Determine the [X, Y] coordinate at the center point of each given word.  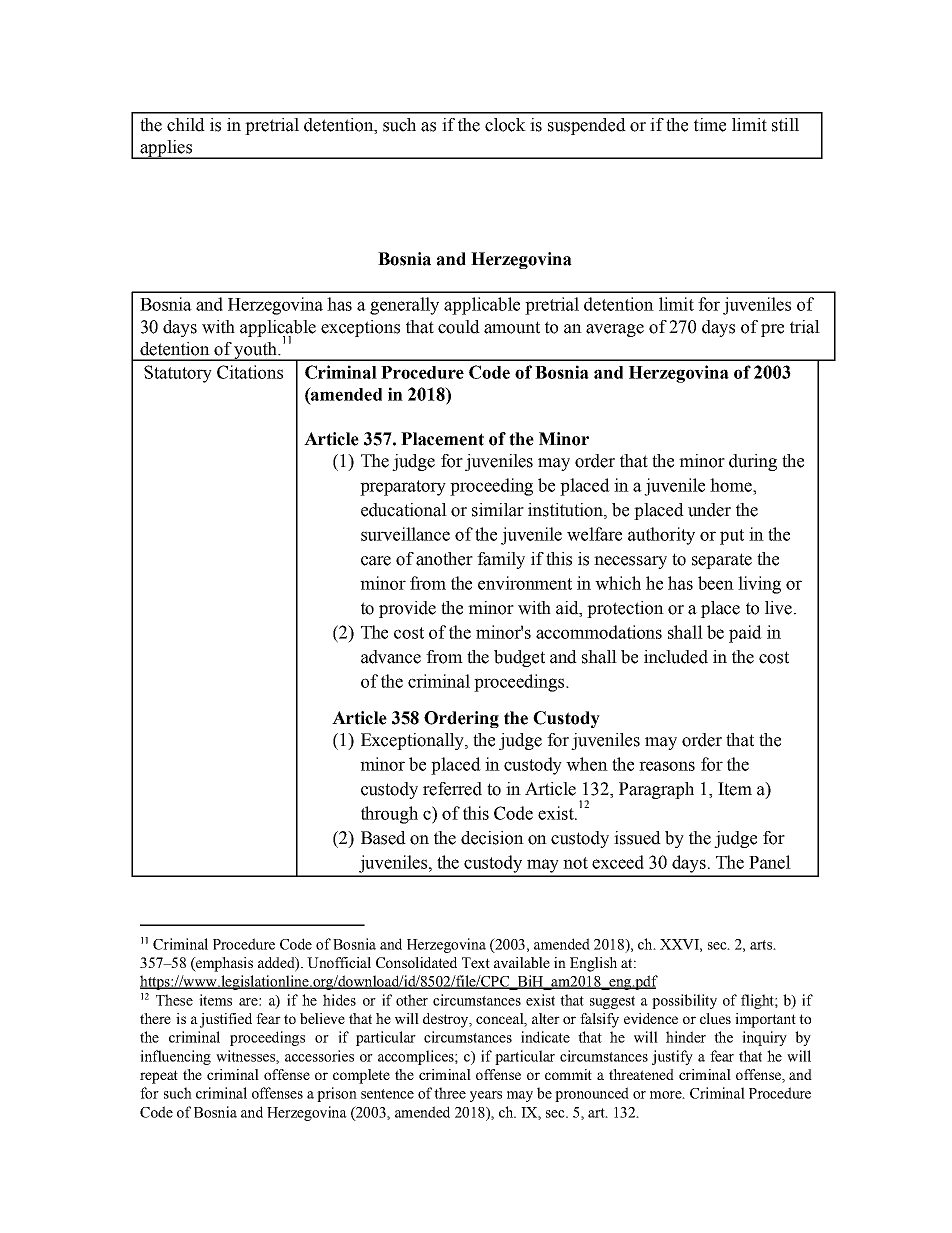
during [753, 462]
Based [383, 838]
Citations [250, 372]
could [459, 327]
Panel [770, 862]
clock [505, 125]
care [376, 561]
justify [672, 1057]
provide [407, 609]
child [186, 125]
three [450, 1093]
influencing [175, 1057]
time [710, 125]
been [716, 583]
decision [492, 838]
